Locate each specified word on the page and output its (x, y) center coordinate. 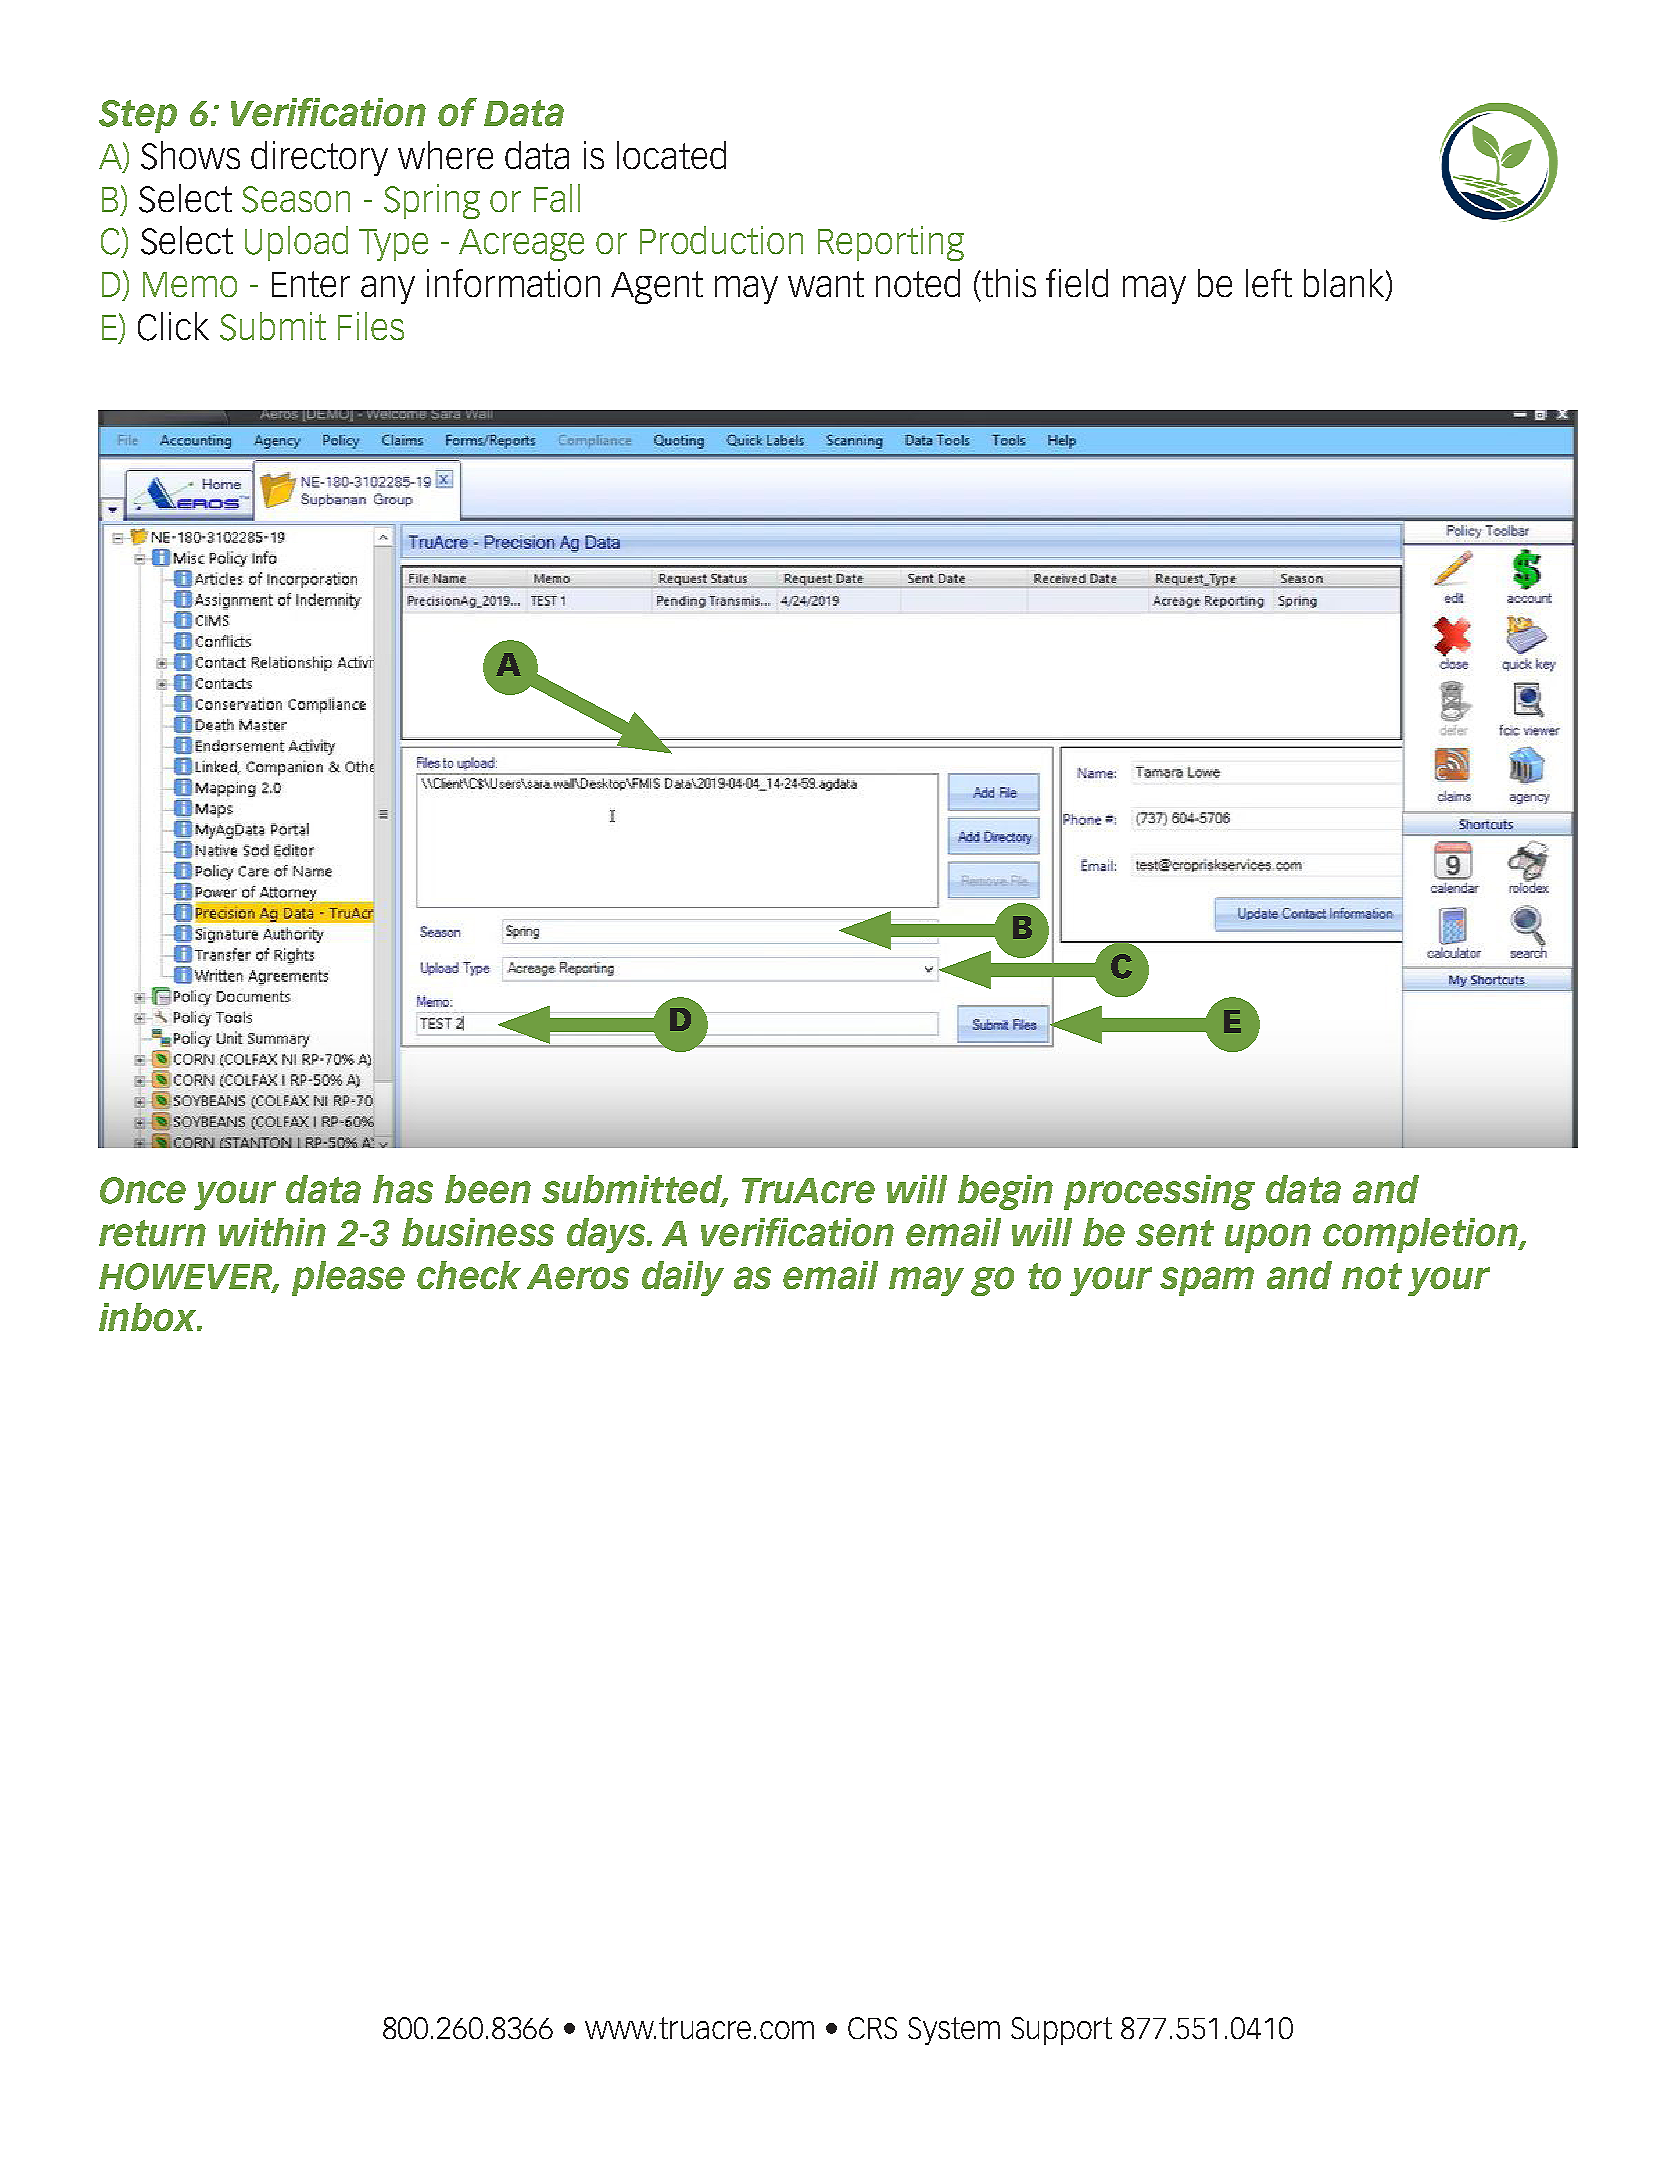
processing (1159, 1192)
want (826, 284)
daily (683, 1278)
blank (1345, 284)
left (1269, 283)
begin (1005, 1192)
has (403, 1189)
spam (1207, 1281)
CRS (872, 2028)
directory (319, 158)
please (348, 1278)
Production (721, 240)
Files (371, 326)
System (954, 2031)
